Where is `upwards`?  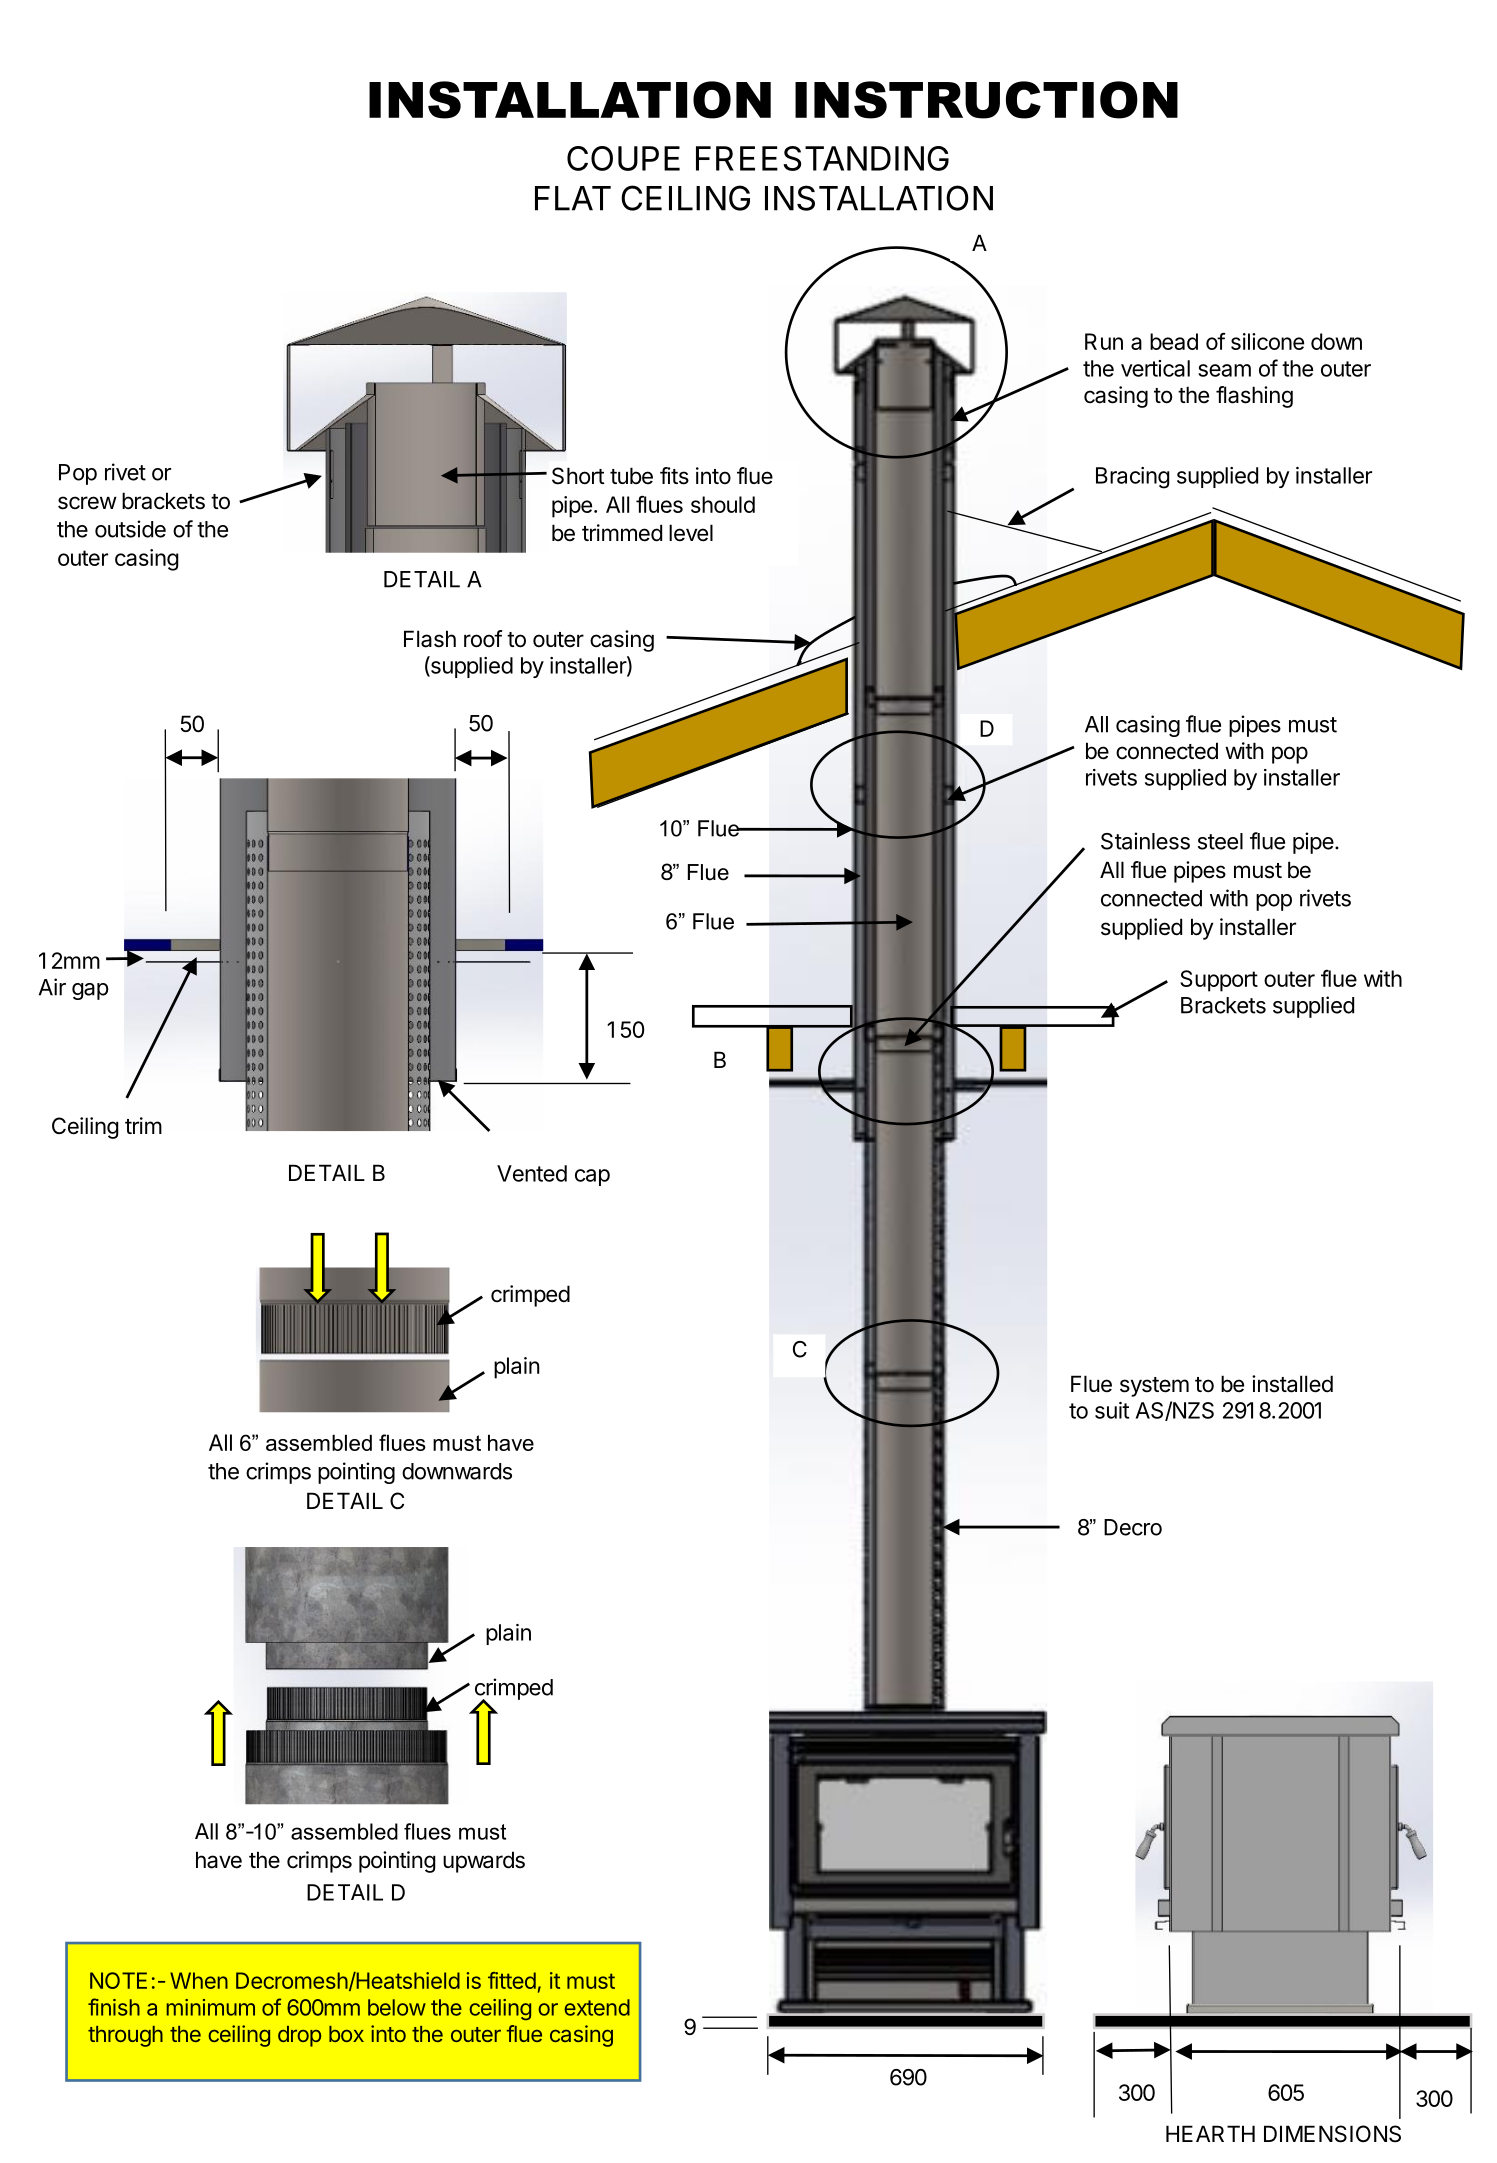
upwards is located at coordinates (484, 1862).
